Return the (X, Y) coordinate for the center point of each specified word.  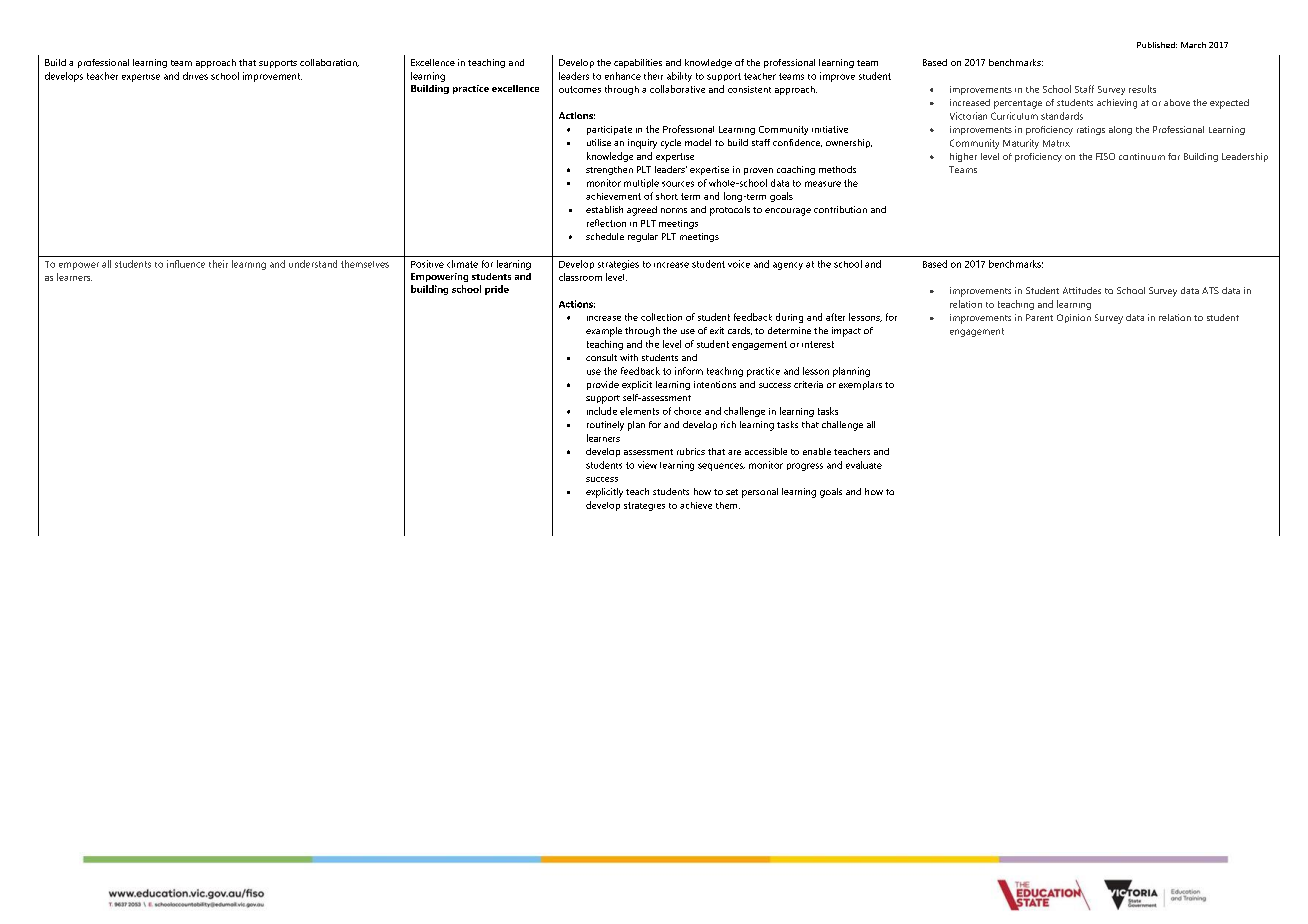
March (1193, 45)
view (647, 465)
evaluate (864, 465)
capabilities (638, 63)
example (604, 332)
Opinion (1074, 318)
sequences (721, 467)
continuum (1142, 156)
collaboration (329, 63)
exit (717, 330)
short (667, 196)
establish (604, 209)
